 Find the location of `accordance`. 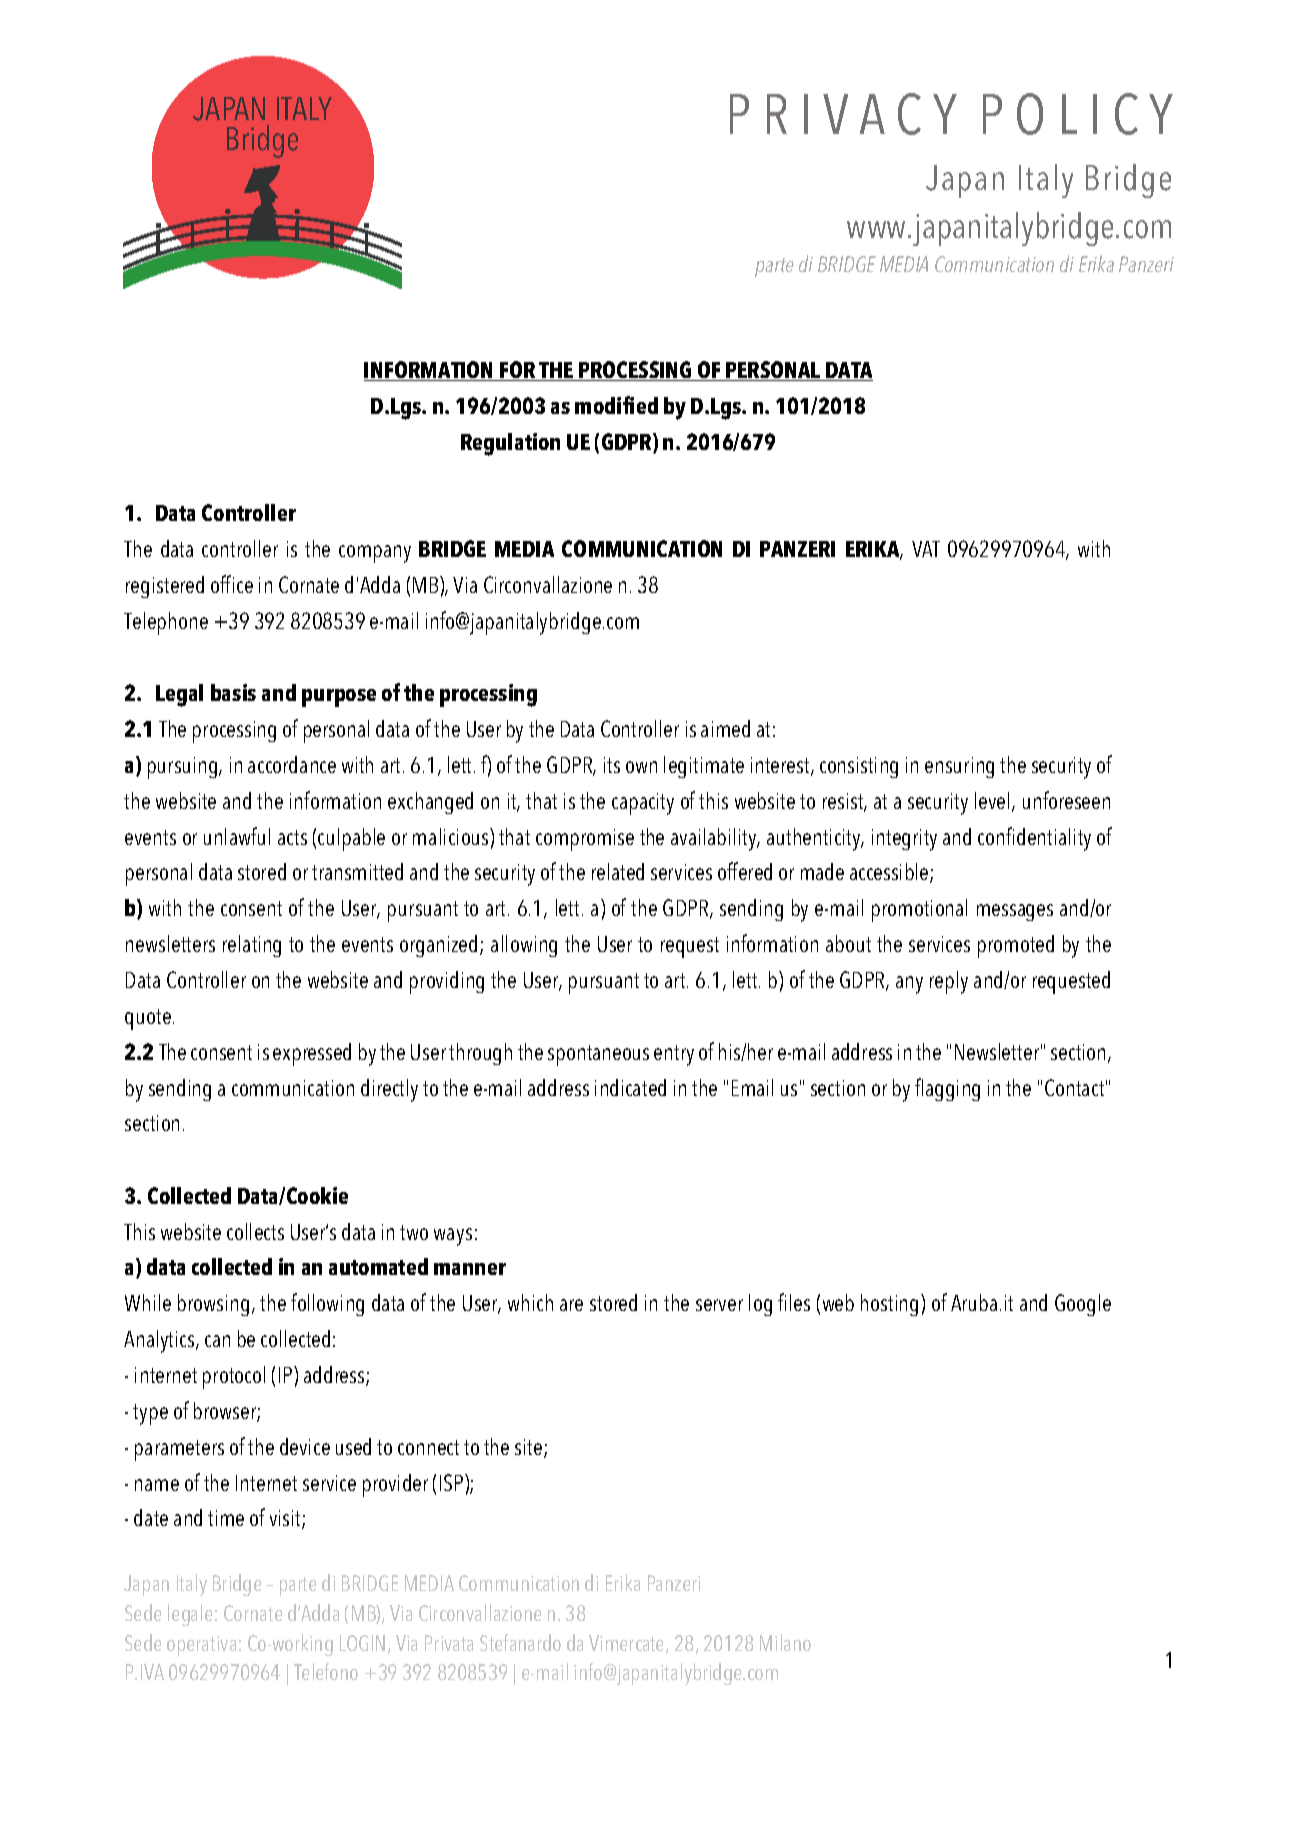

accordance is located at coordinates (292, 764).
